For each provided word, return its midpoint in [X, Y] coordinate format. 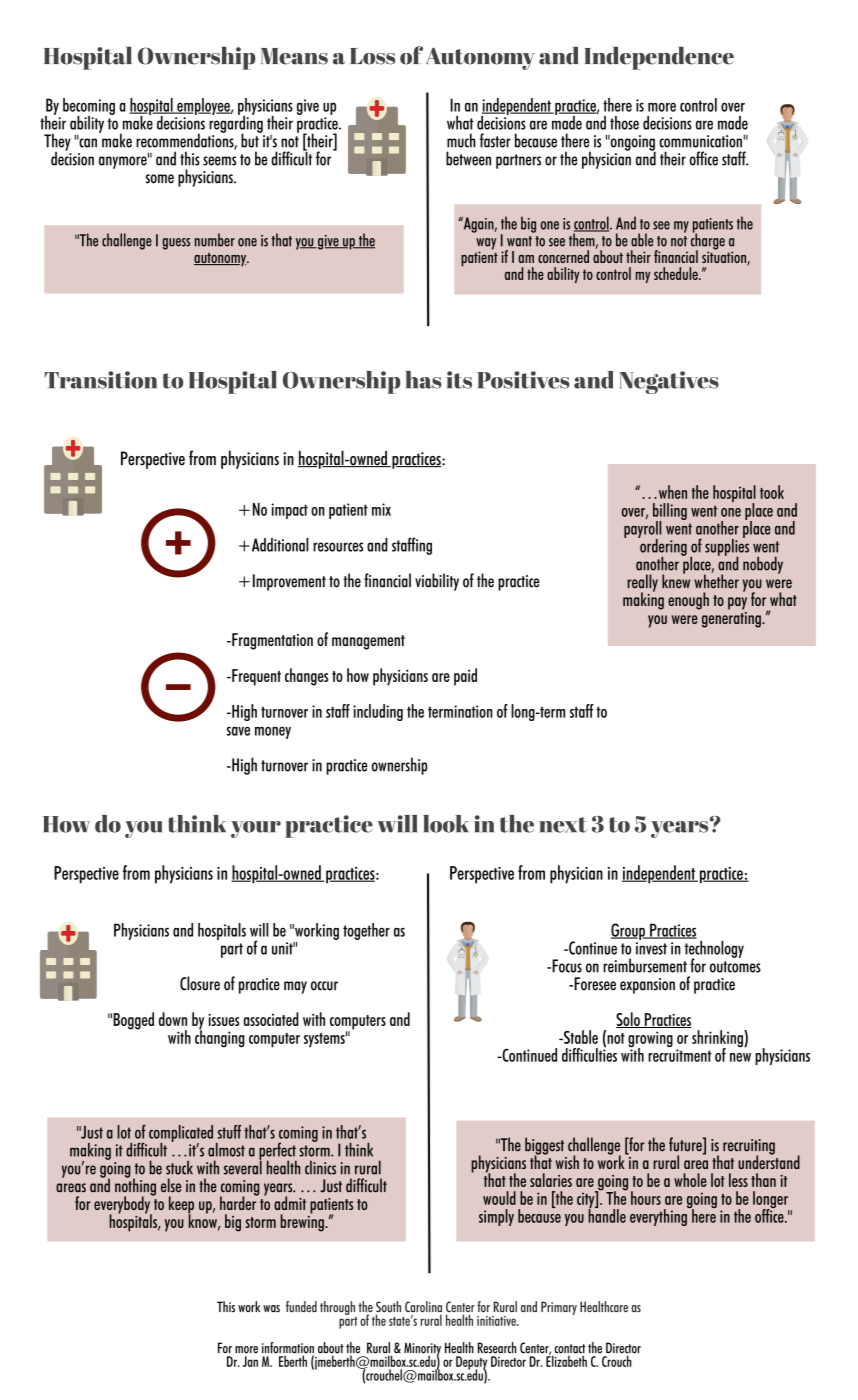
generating [731, 618]
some [160, 179]
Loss [372, 56]
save [238, 731]
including [378, 712]
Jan [250, 1361]
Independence [659, 58]
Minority [422, 1350]
